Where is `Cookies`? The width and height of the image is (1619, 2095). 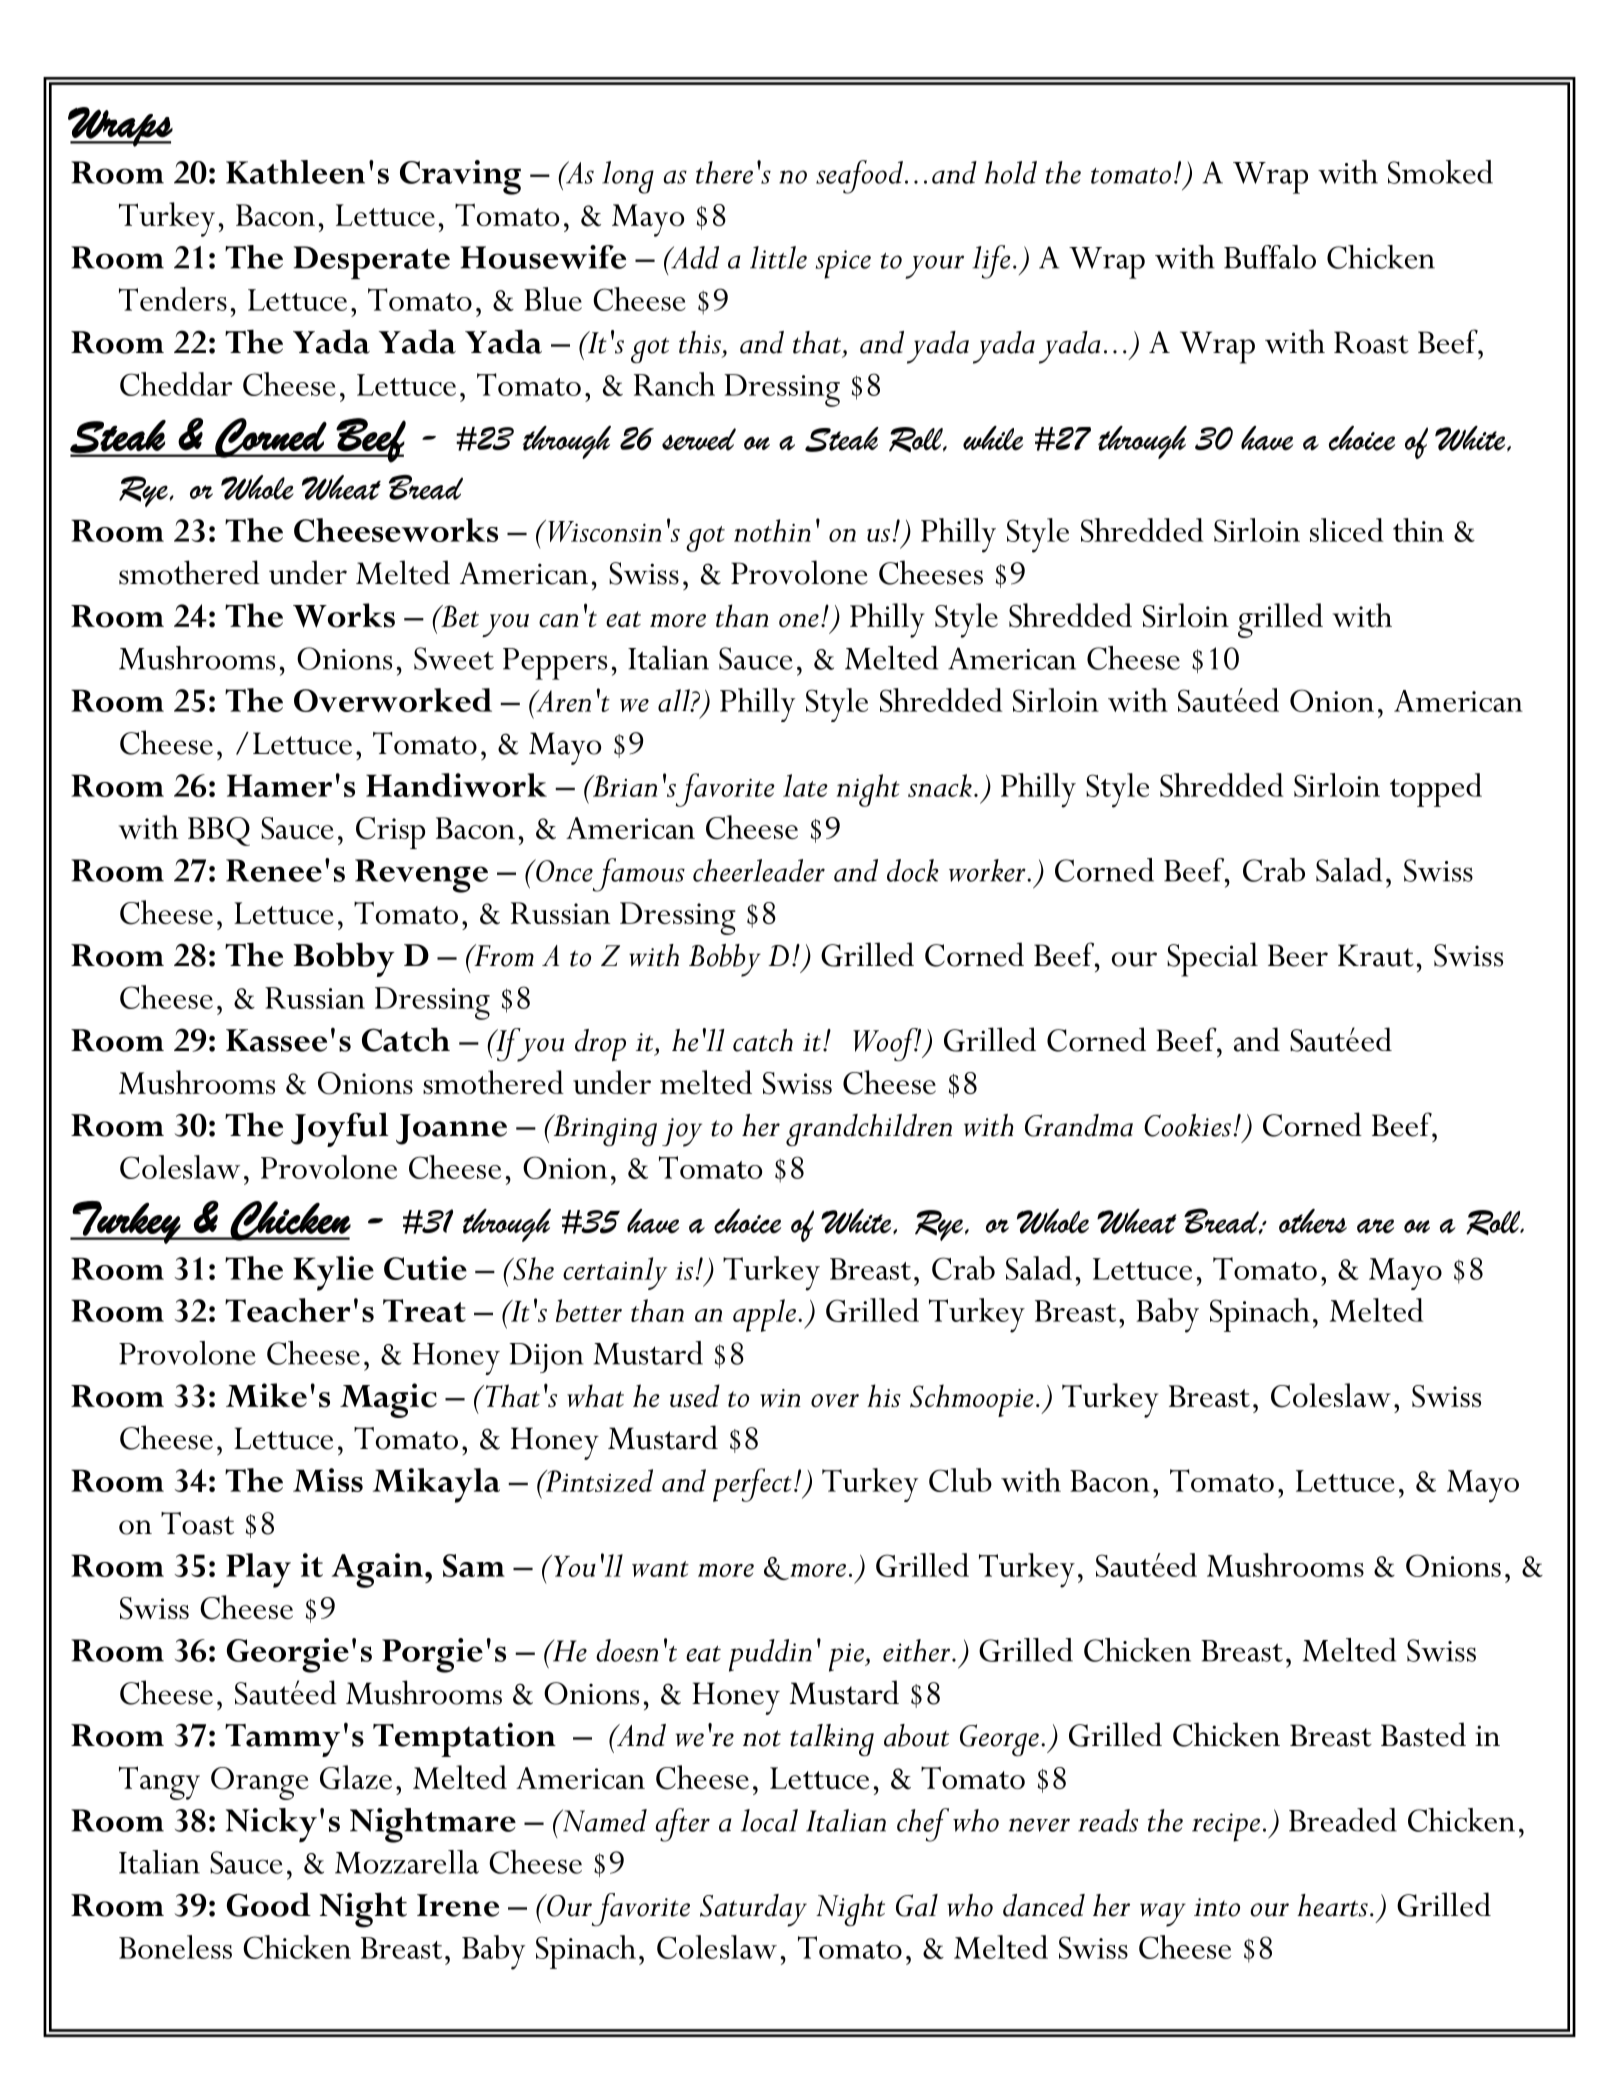
Cookies is located at coordinates (1187, 1125).
